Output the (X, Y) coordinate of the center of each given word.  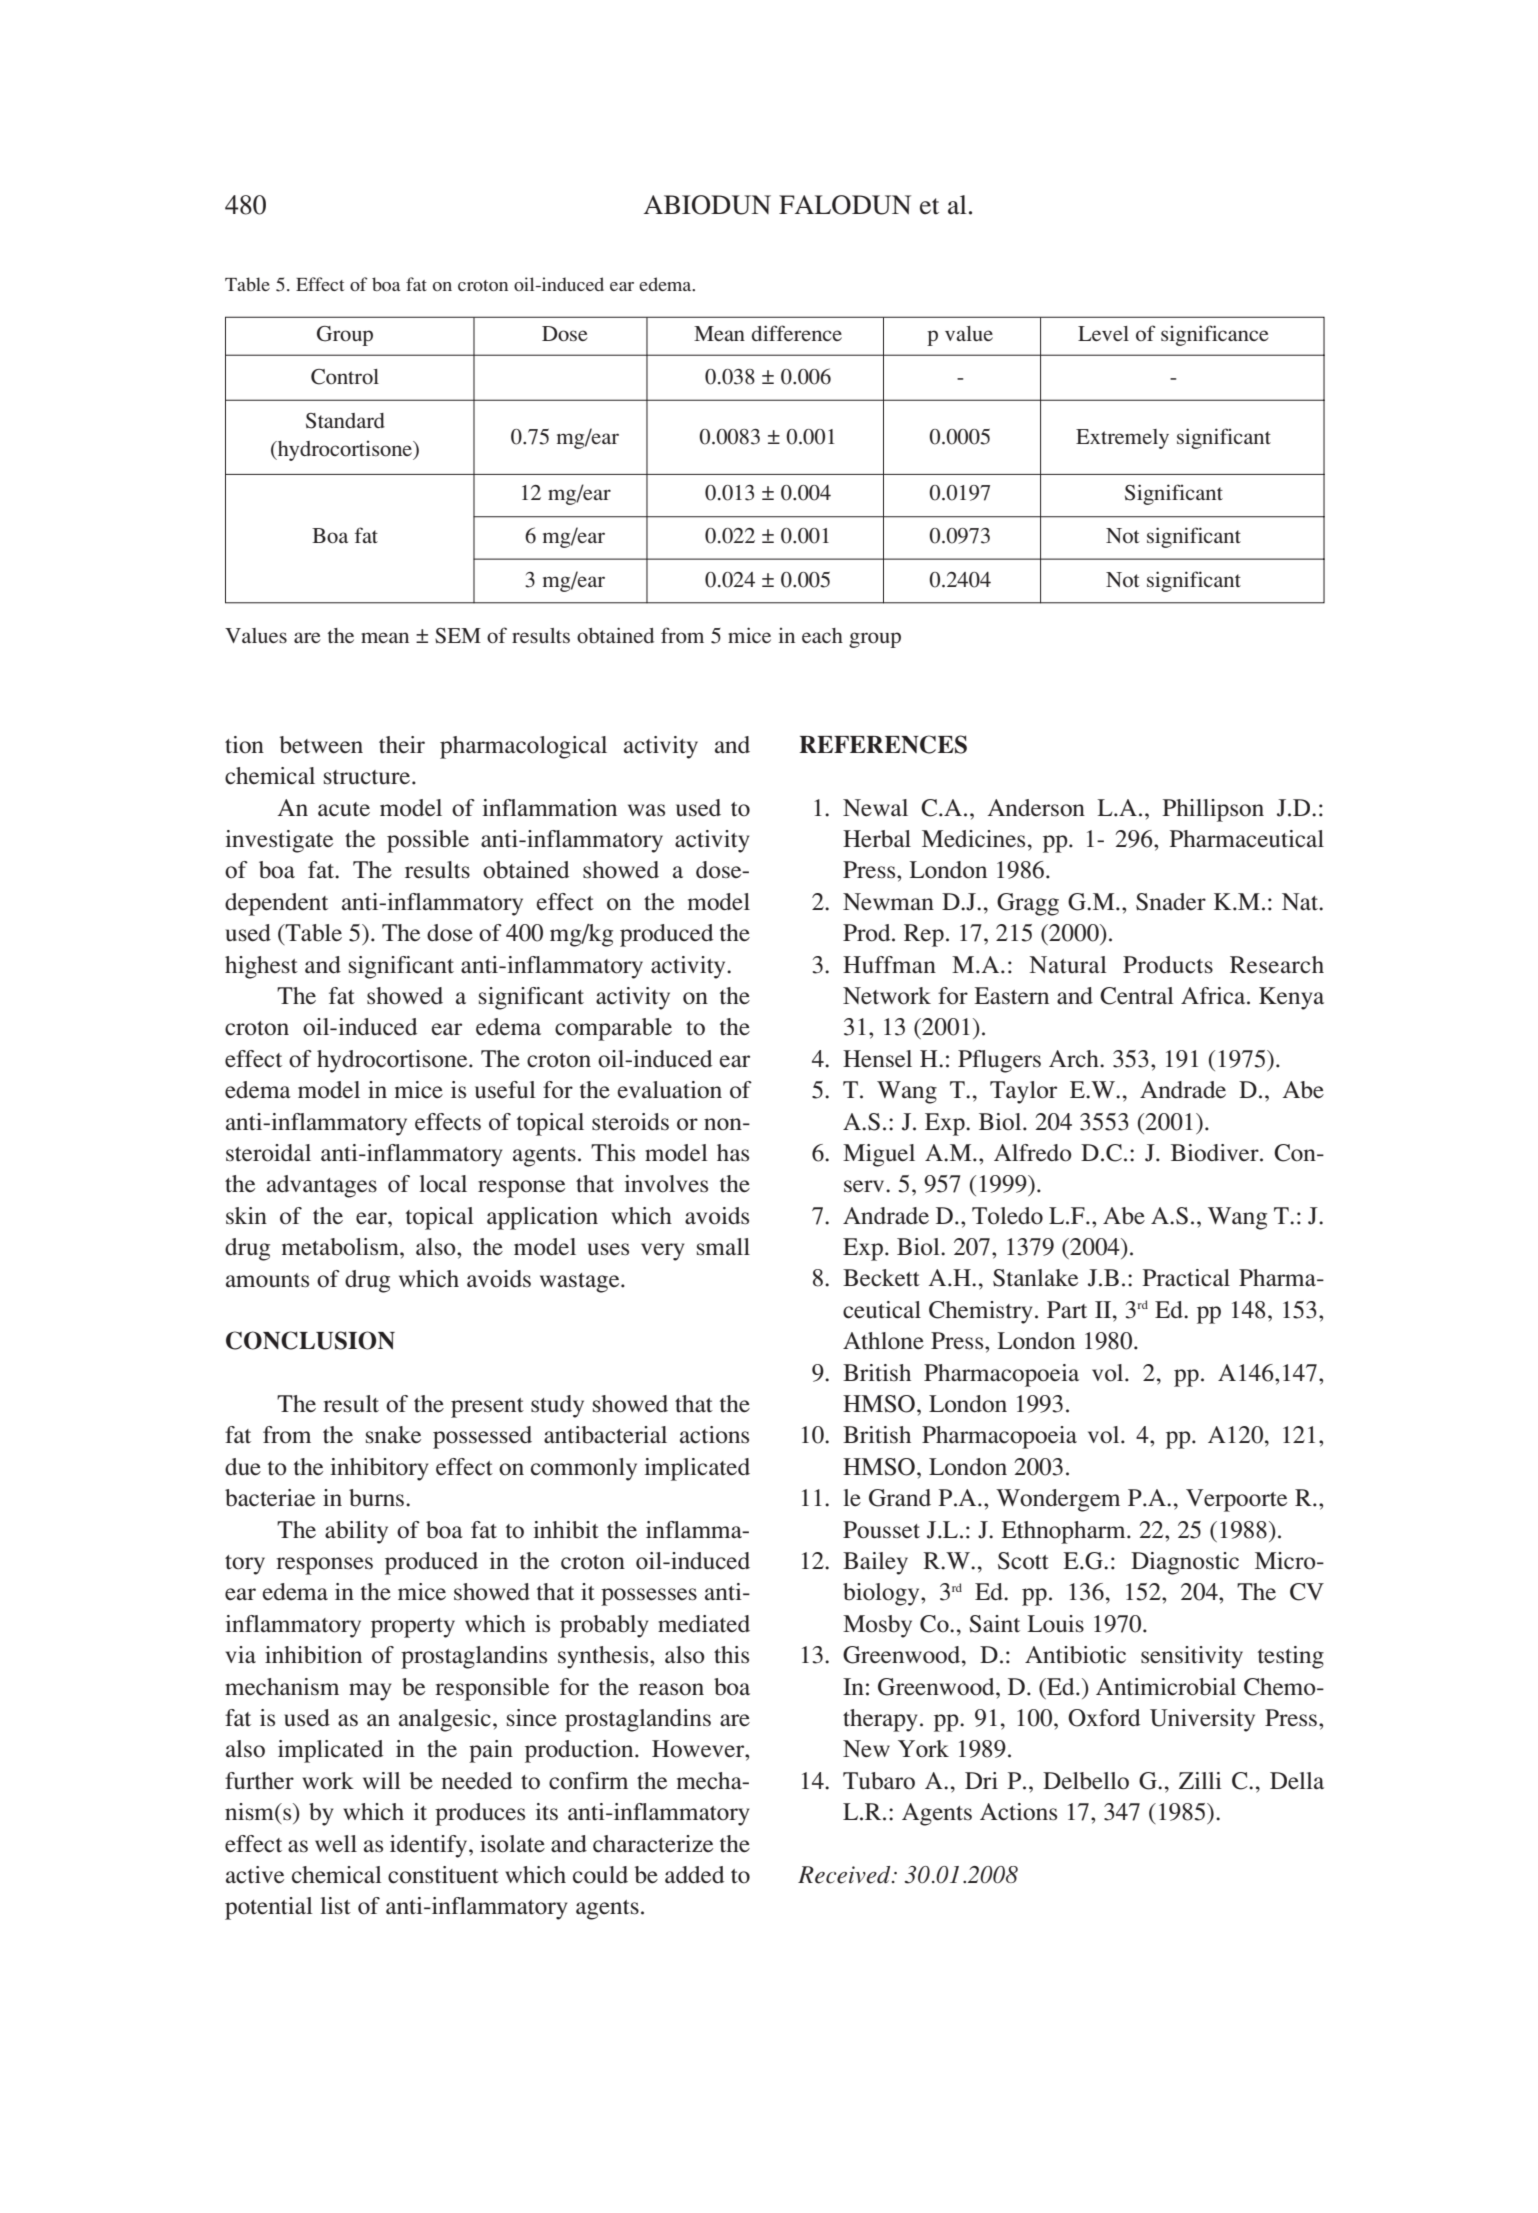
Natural (1068, 965)
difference (797, 333)
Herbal (877, 839)
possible (428, 841)
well (336, 1844)
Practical (1186, 1278)
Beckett (881, 1278)
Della (1297, 1781)
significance (1215, 335)
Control (345, 377)
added (694, 1874)
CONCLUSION (310, 1340)
